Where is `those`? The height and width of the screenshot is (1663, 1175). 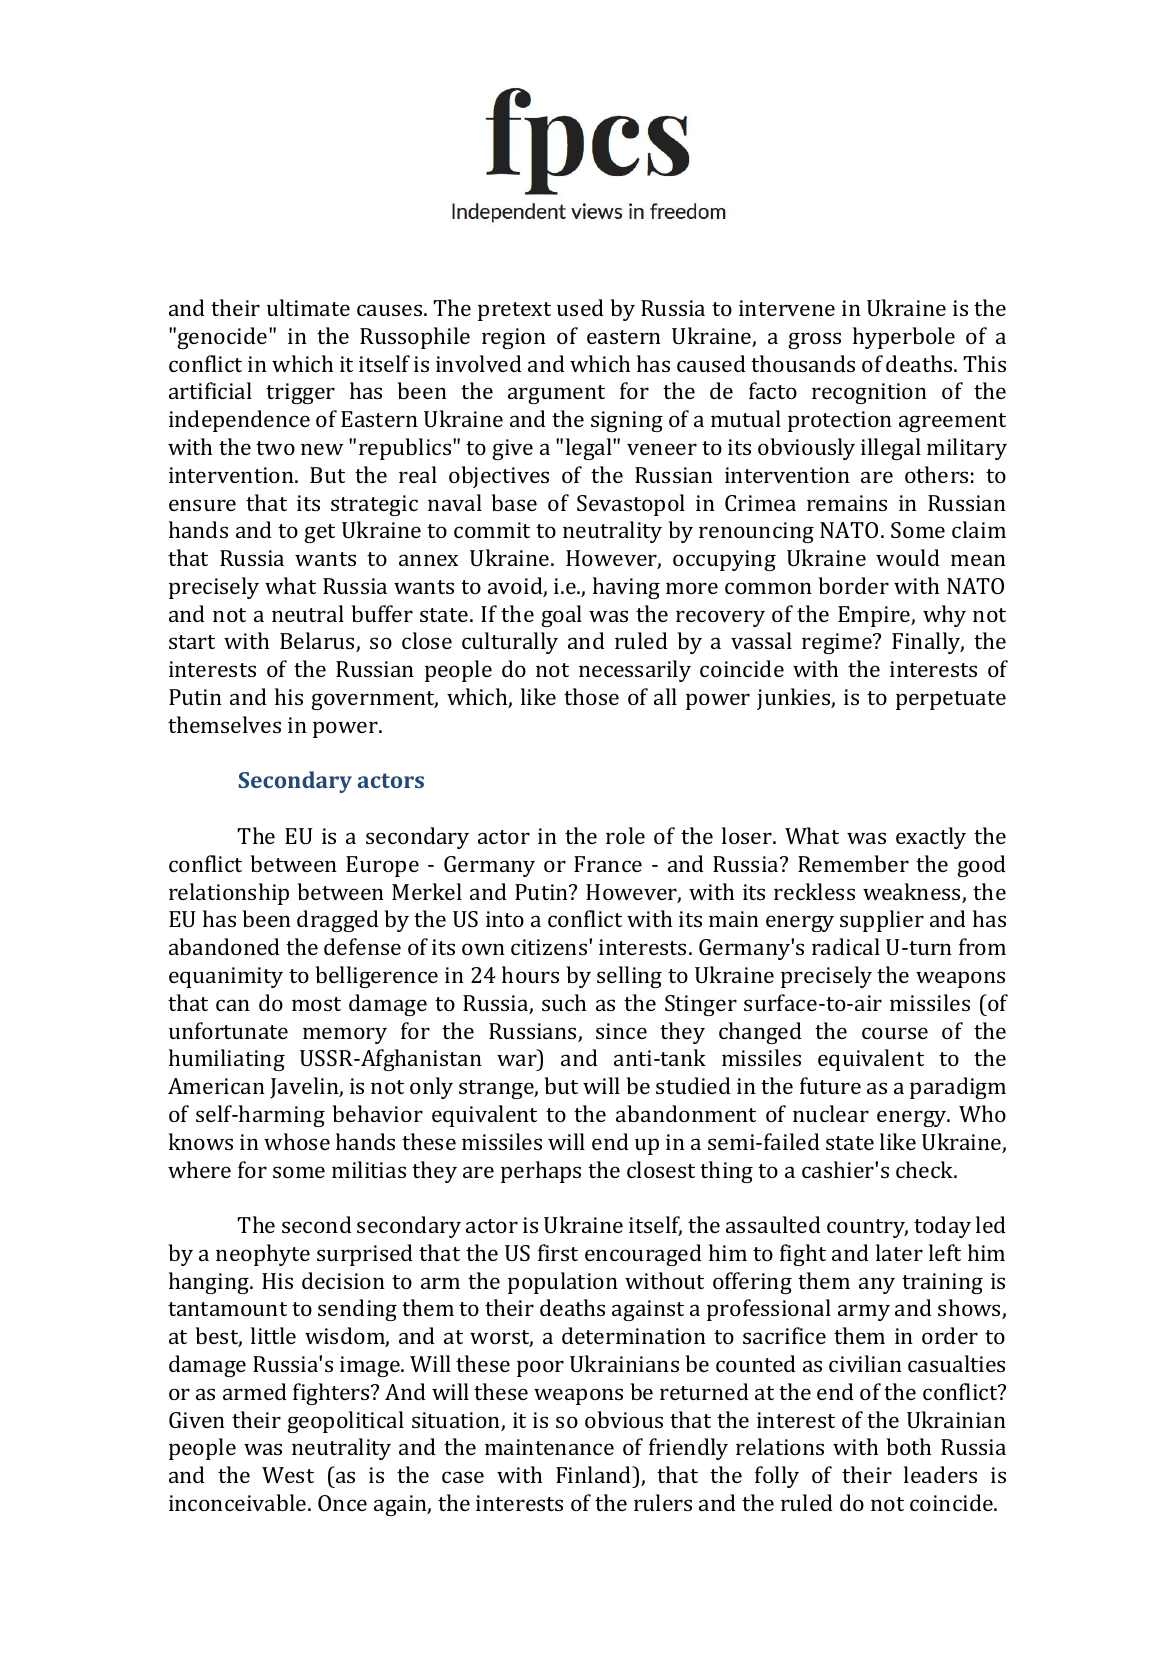 those is located at coordinates (591, 696).
